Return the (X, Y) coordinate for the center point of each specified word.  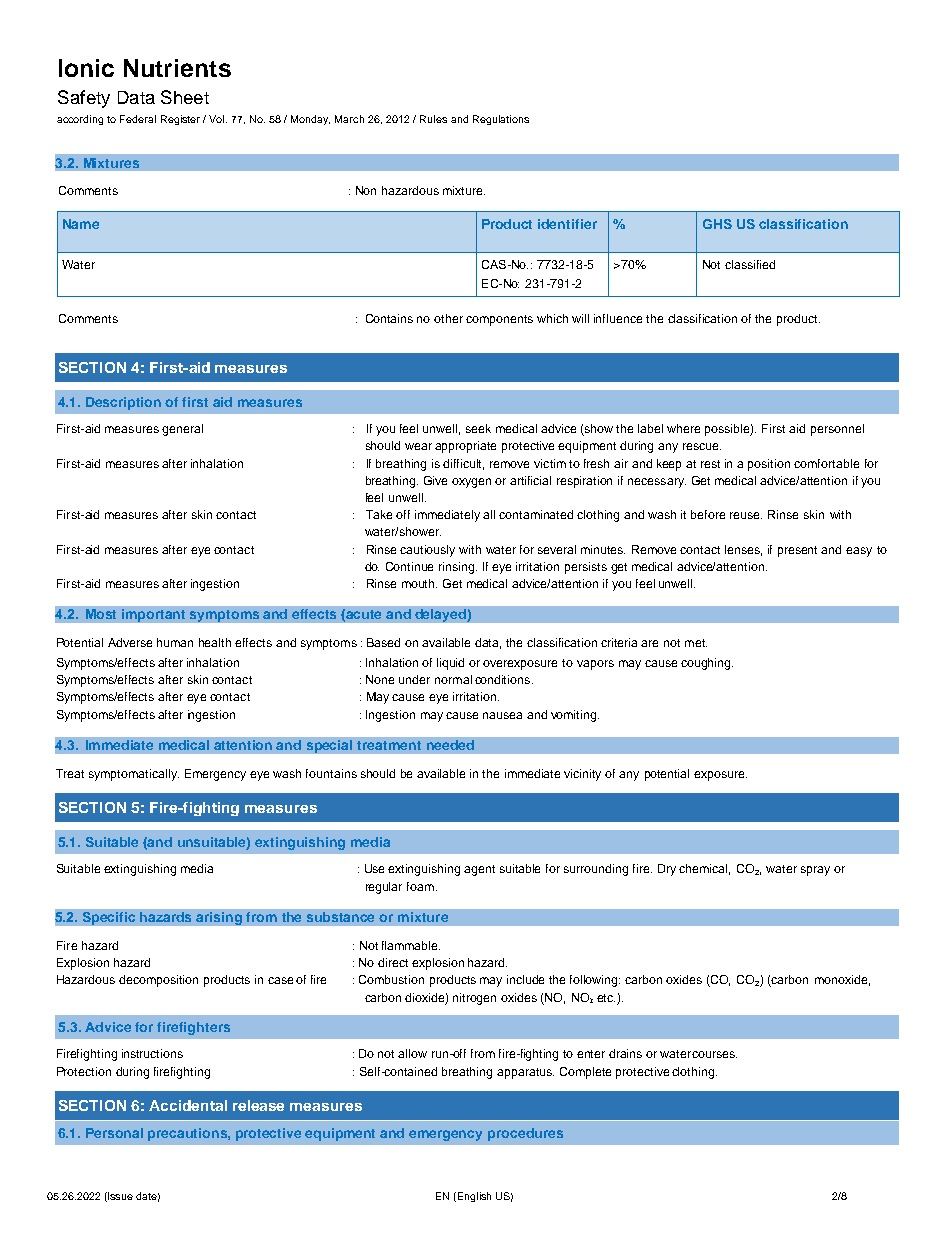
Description (123, 403)
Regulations (501, 120)
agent (479, 870)
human (175, 642)
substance (340, 917)
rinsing (458, 568)
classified (750, 264)
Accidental (188, 1105)
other (448, 318)
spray (815, 871)
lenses (743, 550)
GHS (717, 224)
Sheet (185, 97)
